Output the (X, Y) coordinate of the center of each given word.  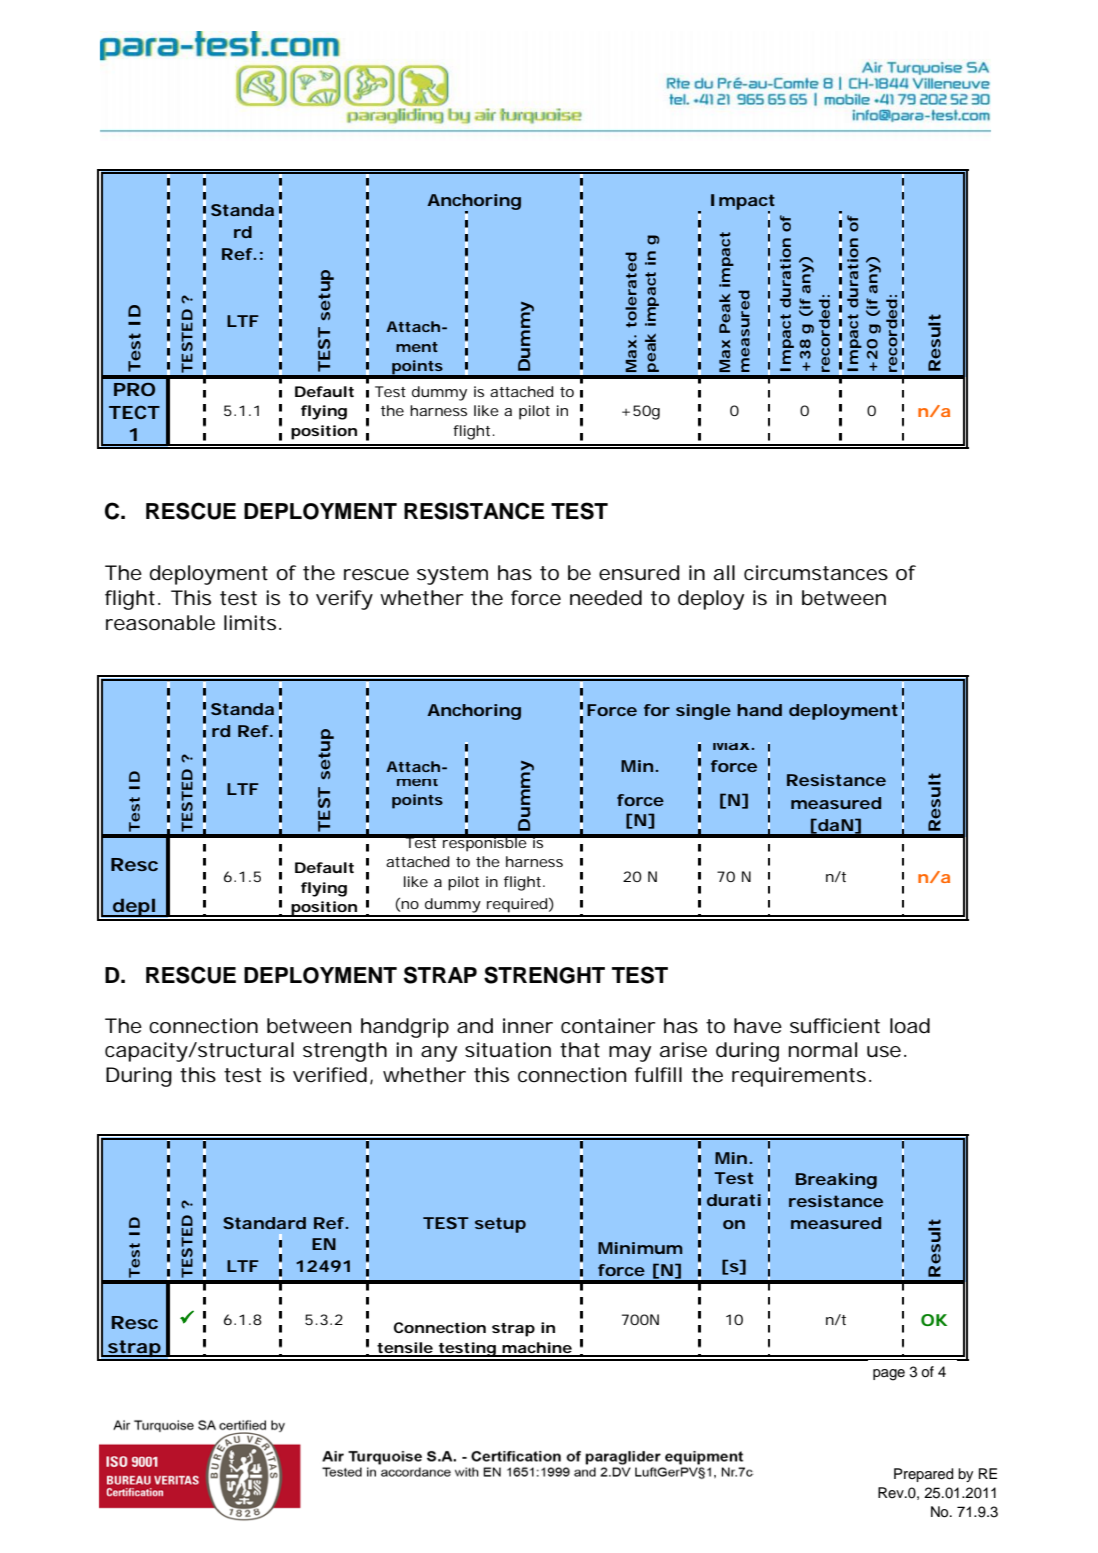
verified (330, 1075)
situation (508, 1050)
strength (345, 1052)
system (452, 575)
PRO (134, 389)
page (889, 1375)
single (703, 712)
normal (822, 1050)
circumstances (816, 573)
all (724, 573)
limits (250, 623)
